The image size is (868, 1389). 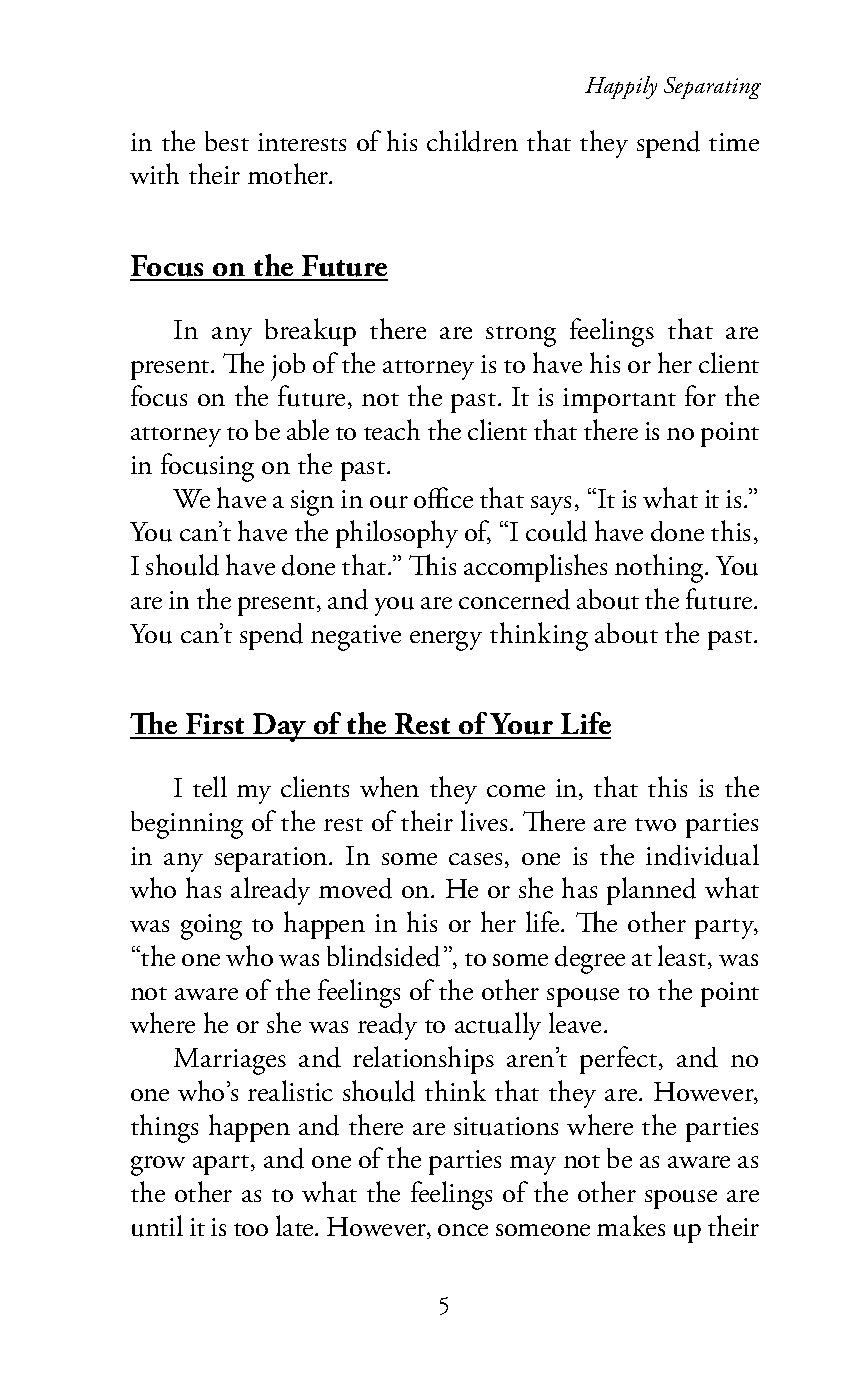 What do you see at coordinates (216, 725) in the image?
I see `First` at bounding box center [216, 725].
